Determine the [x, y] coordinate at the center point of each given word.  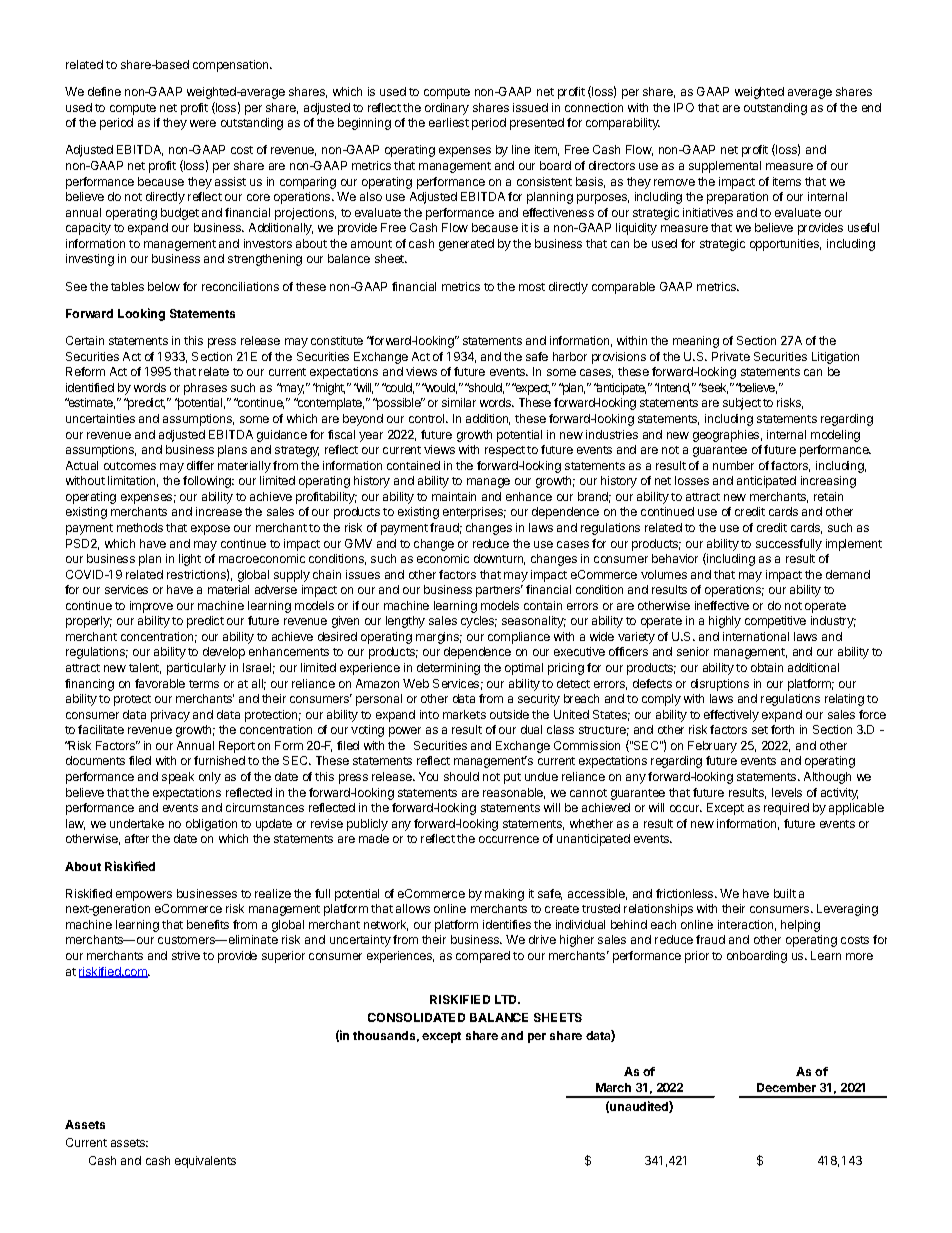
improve [151, 607]
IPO [684, 107]
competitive [775, 622]
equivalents [205, 1162]
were [203, 123]
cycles [479, 622]
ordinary [447, 109]
